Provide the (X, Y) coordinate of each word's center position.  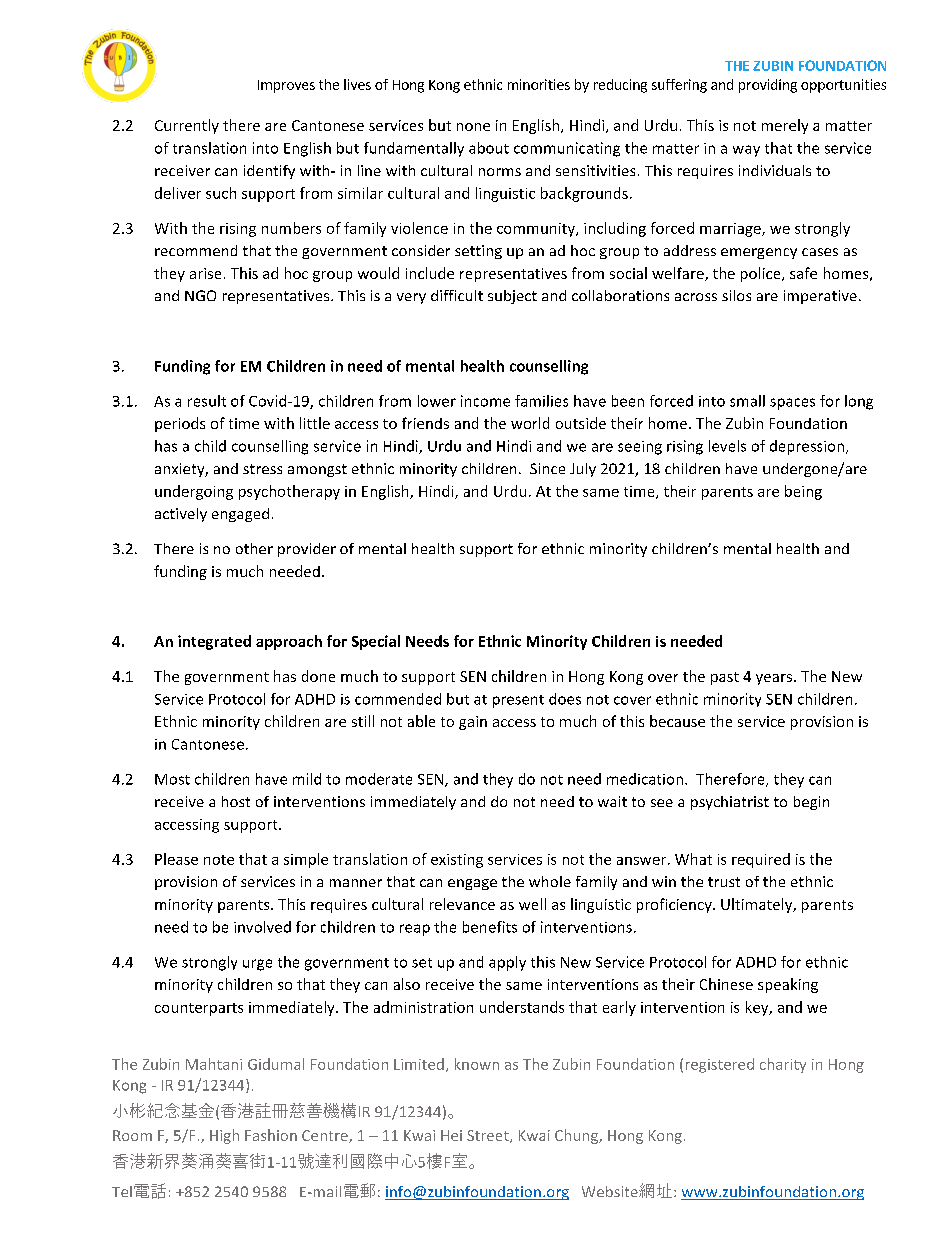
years (775, 679)
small (747, 401)
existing (457, 861)
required (761, 860)
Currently (187, 126)
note (219, 860)
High (224, 1136)
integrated (214, 642)
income (485, 401)
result (207, 401)
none (473, 127)
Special (376, 642)
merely (785, 126)
